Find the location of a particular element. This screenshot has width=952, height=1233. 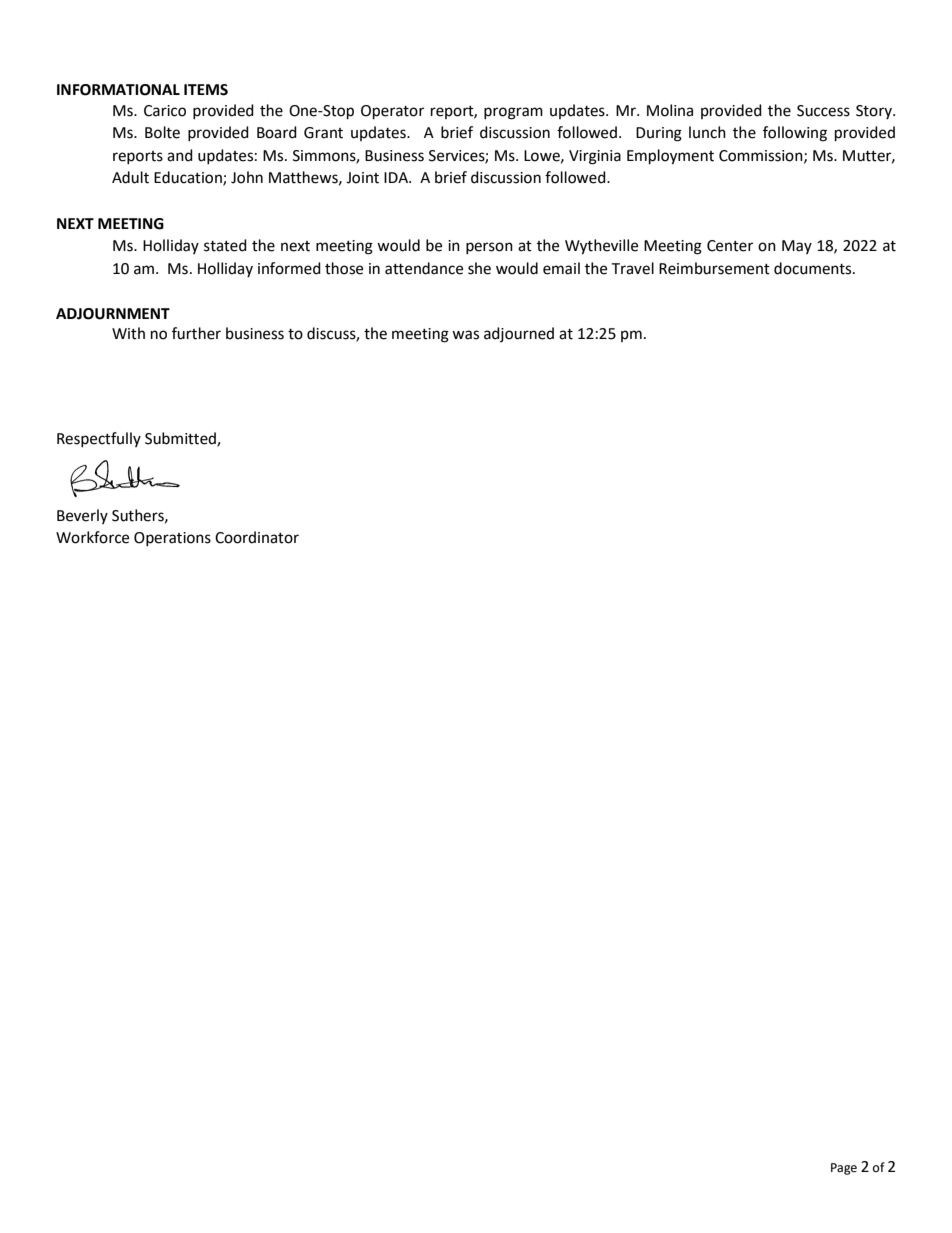

Coordinator is located at coordinates (257, 537).
